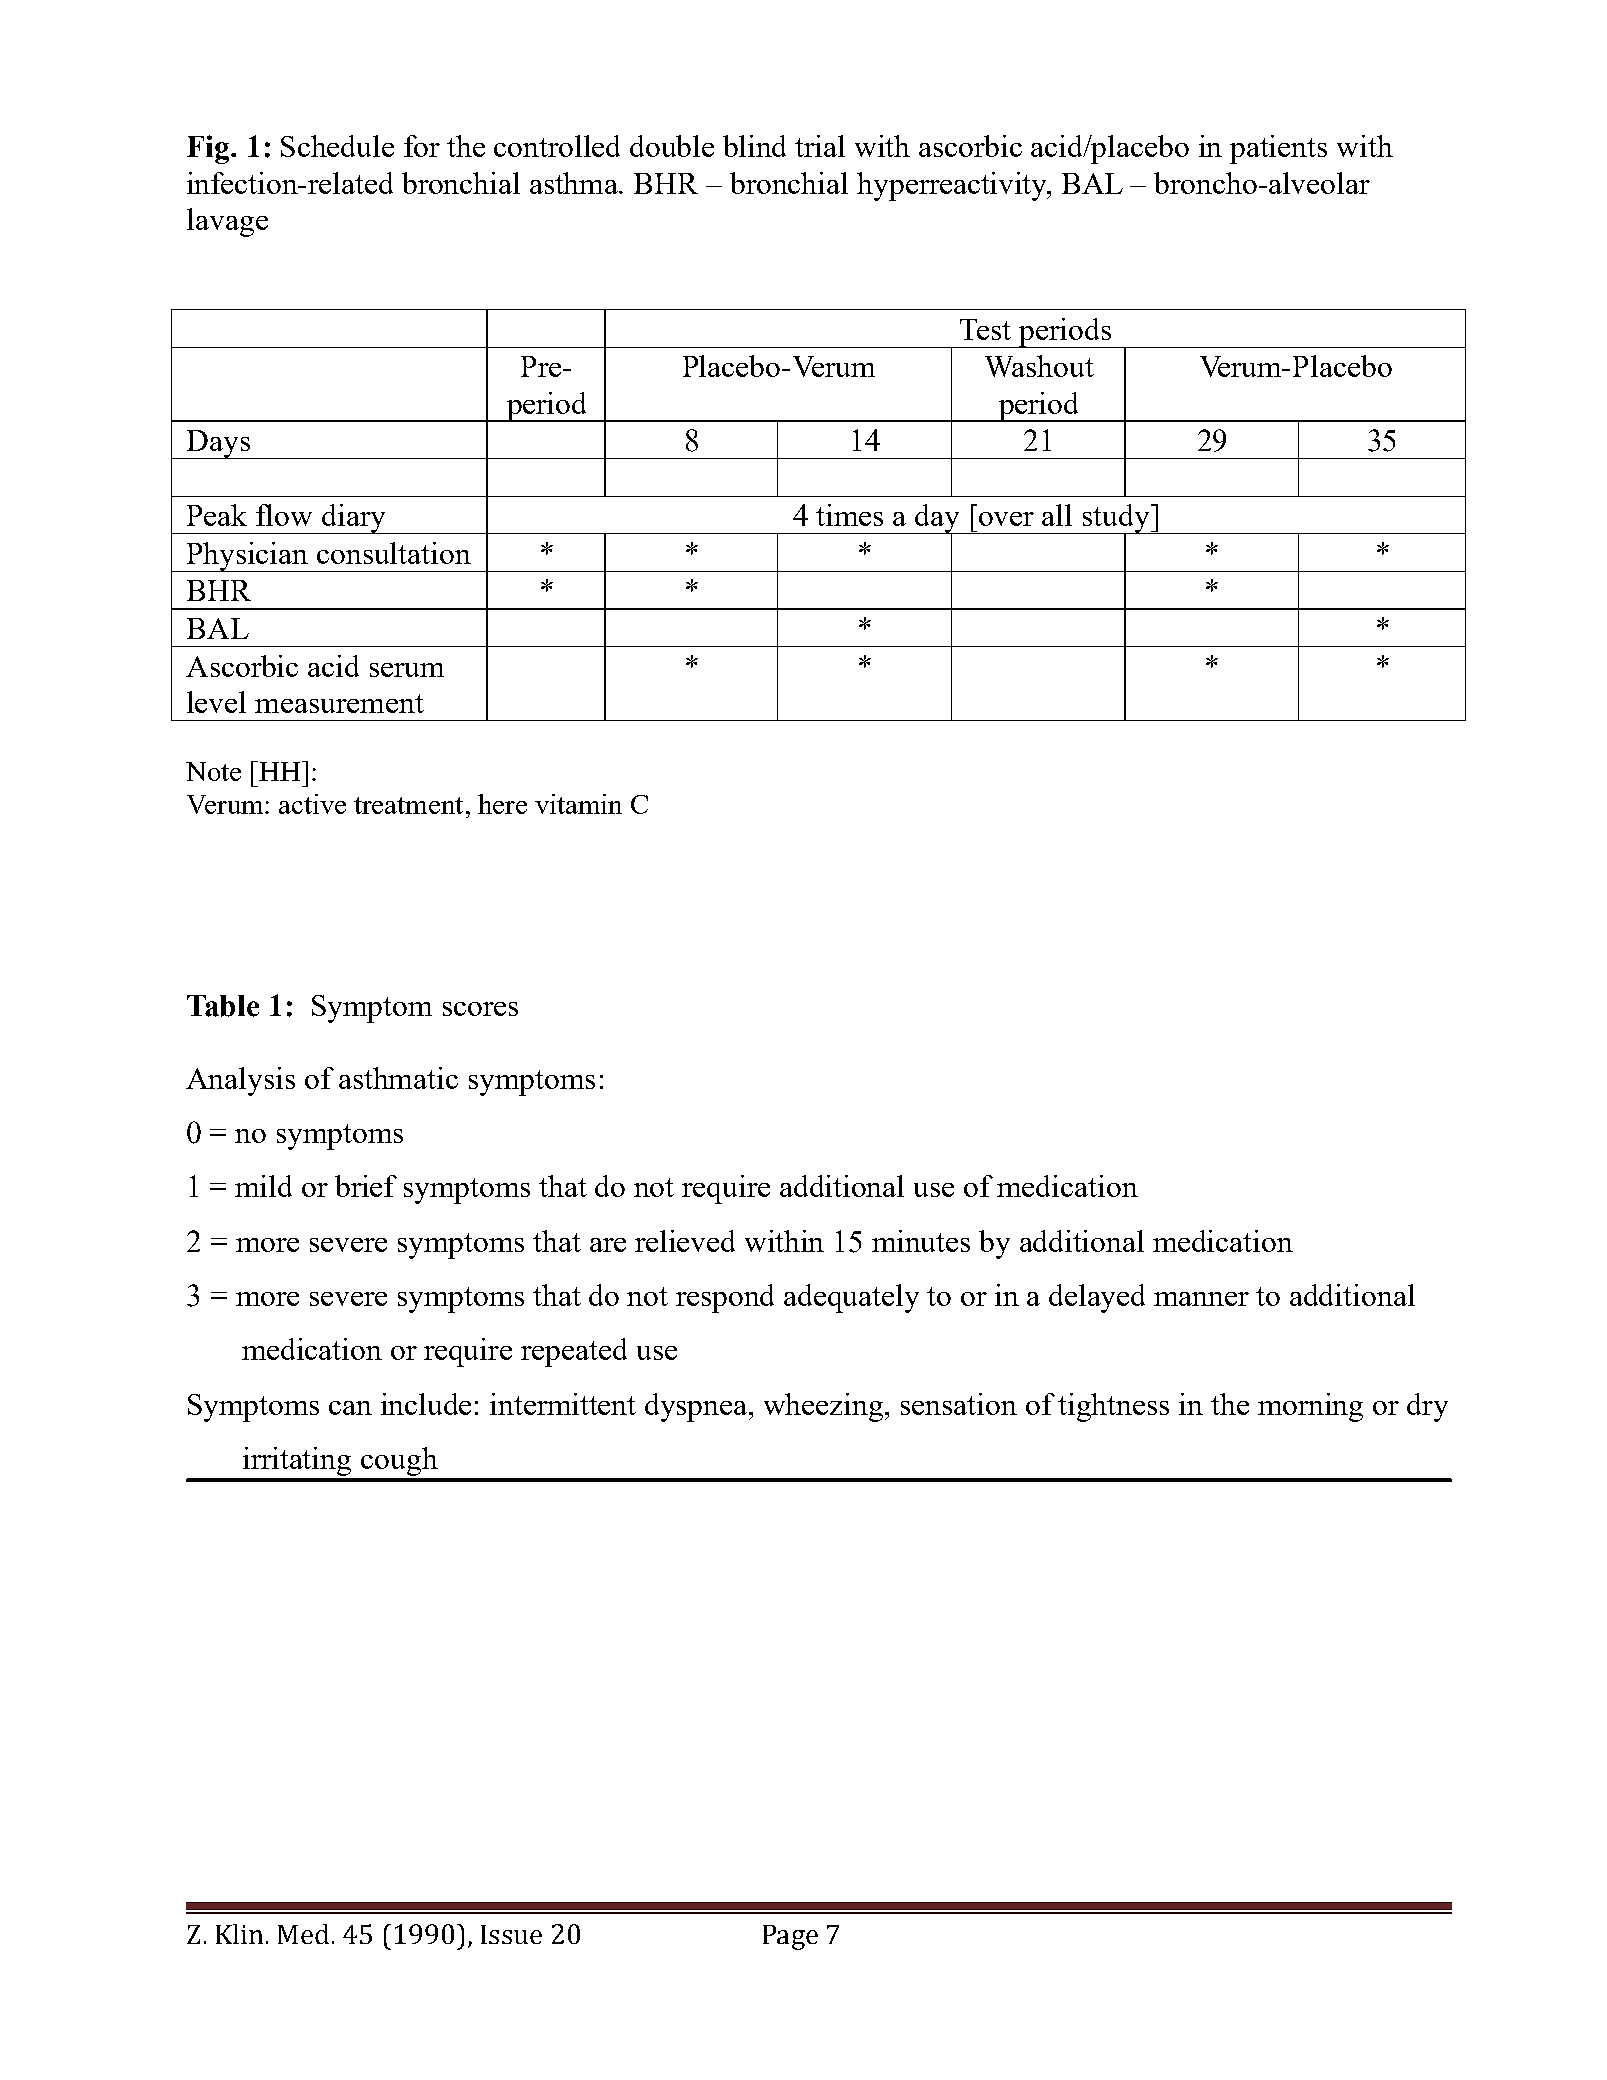  Describe the element at coordinates (337, 146) in the screenshot. I see `Schedule` at that location.
